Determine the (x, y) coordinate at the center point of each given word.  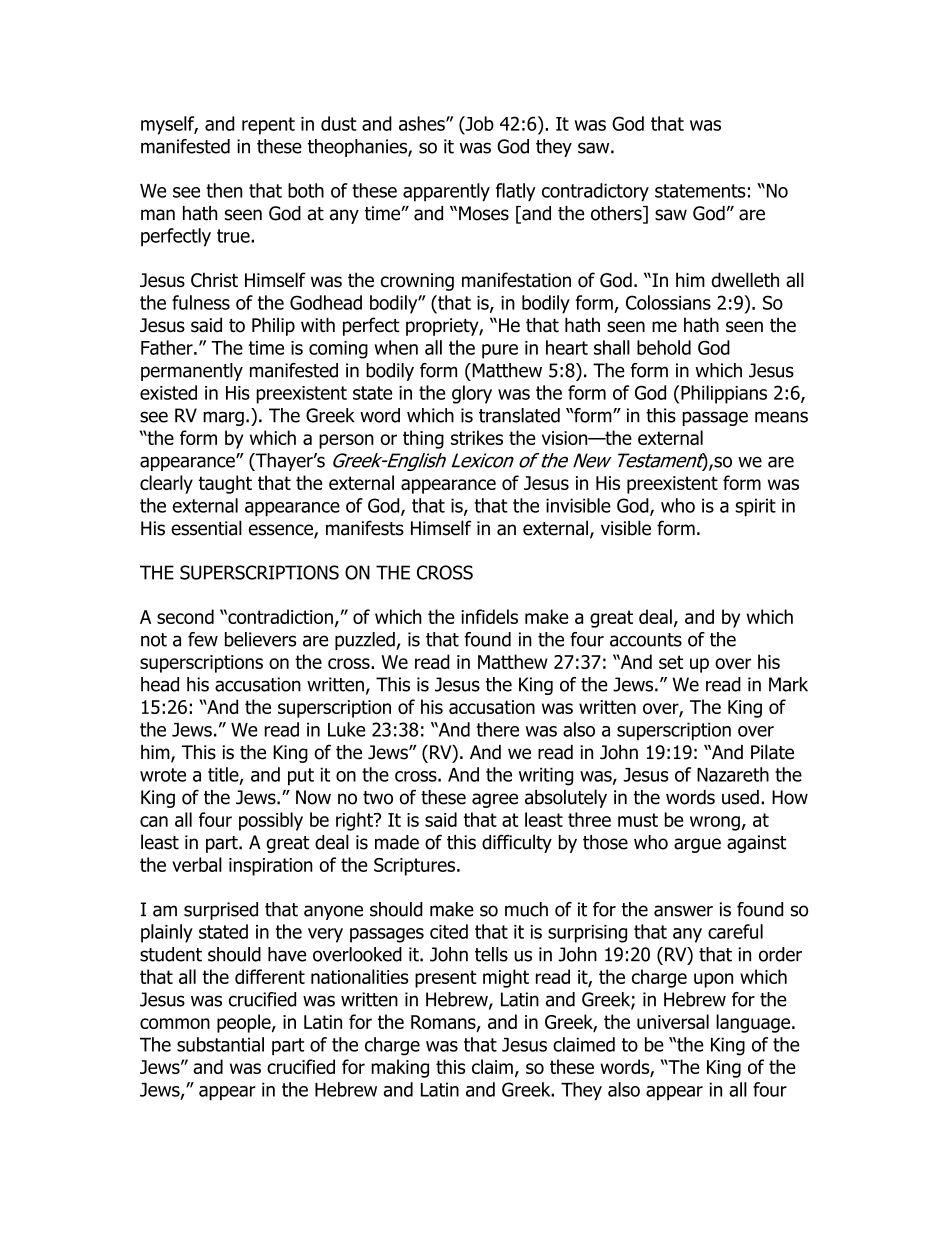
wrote (163, 775)
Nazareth (733, 774)
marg (223, 418)
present (446, 979)
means (781, 417)
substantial (220, 1044)
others (617, 214)
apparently (446, 192)
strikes (477, 437)
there (497, 729)
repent (268, 126)
